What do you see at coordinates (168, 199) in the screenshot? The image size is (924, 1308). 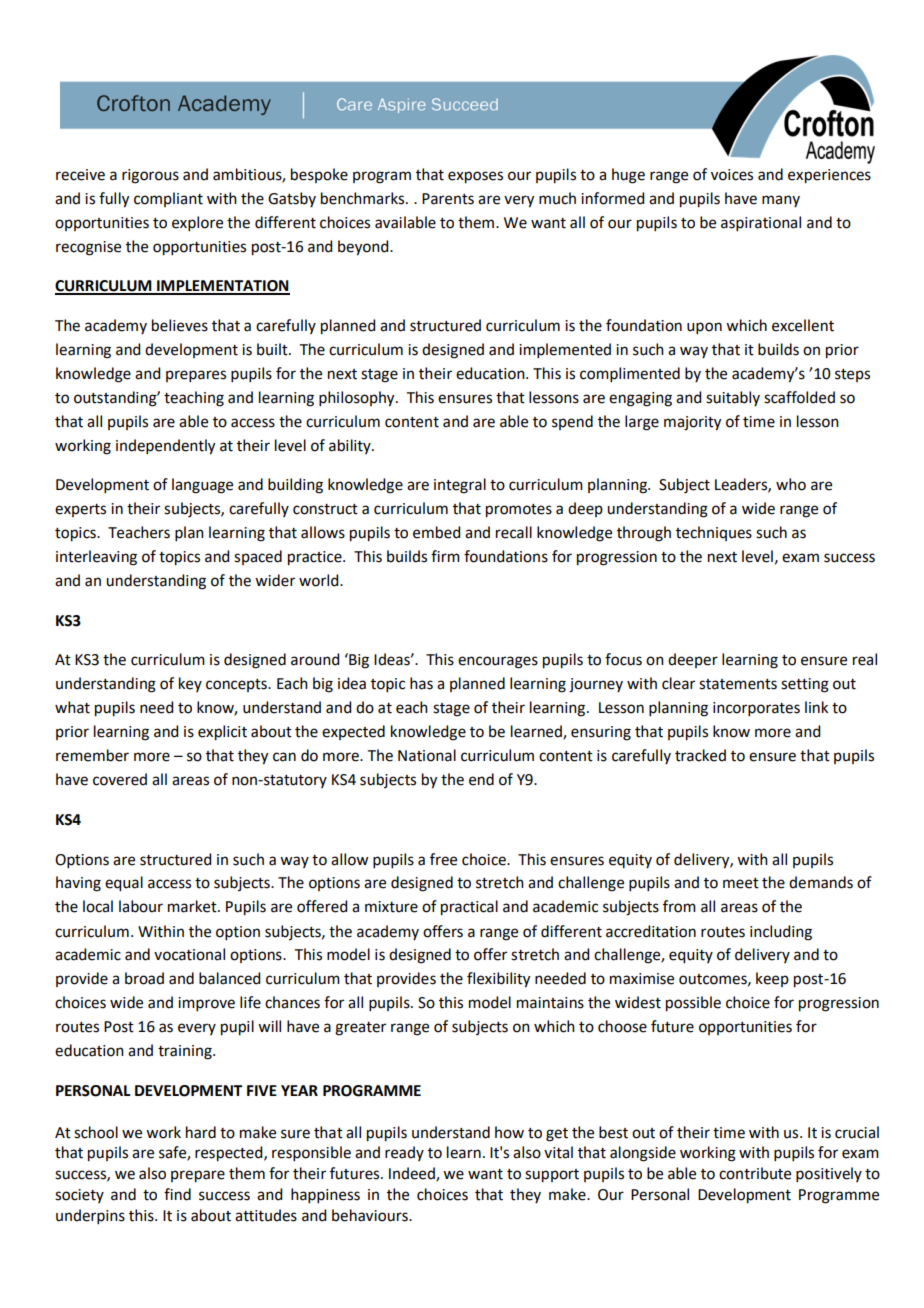 I see `compliant` at bounding box center [168, 199].
